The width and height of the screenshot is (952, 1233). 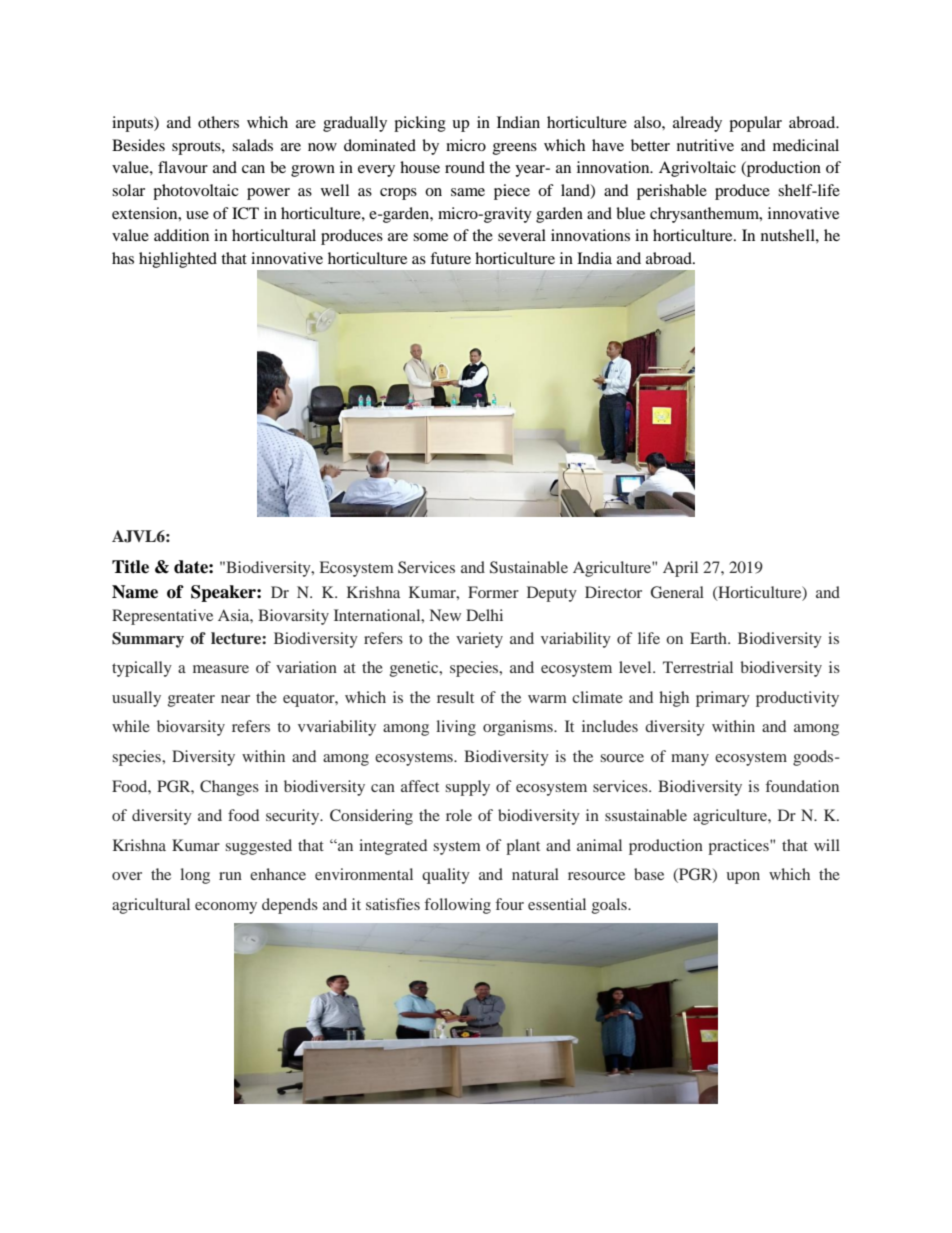 I want to click on future, so click(x=450, y=258).
